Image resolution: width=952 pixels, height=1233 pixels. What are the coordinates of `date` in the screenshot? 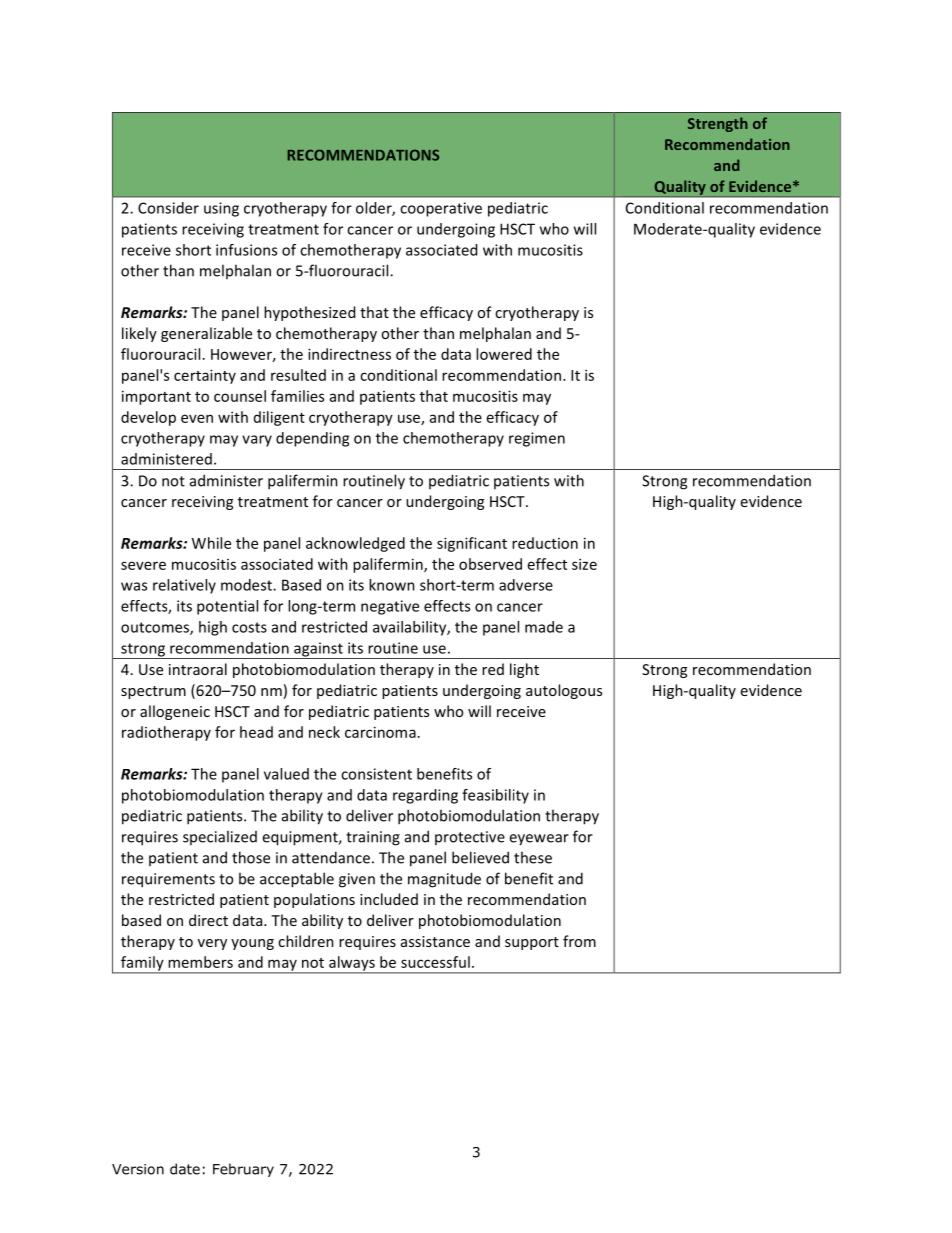 It's located at (185, 1169).
